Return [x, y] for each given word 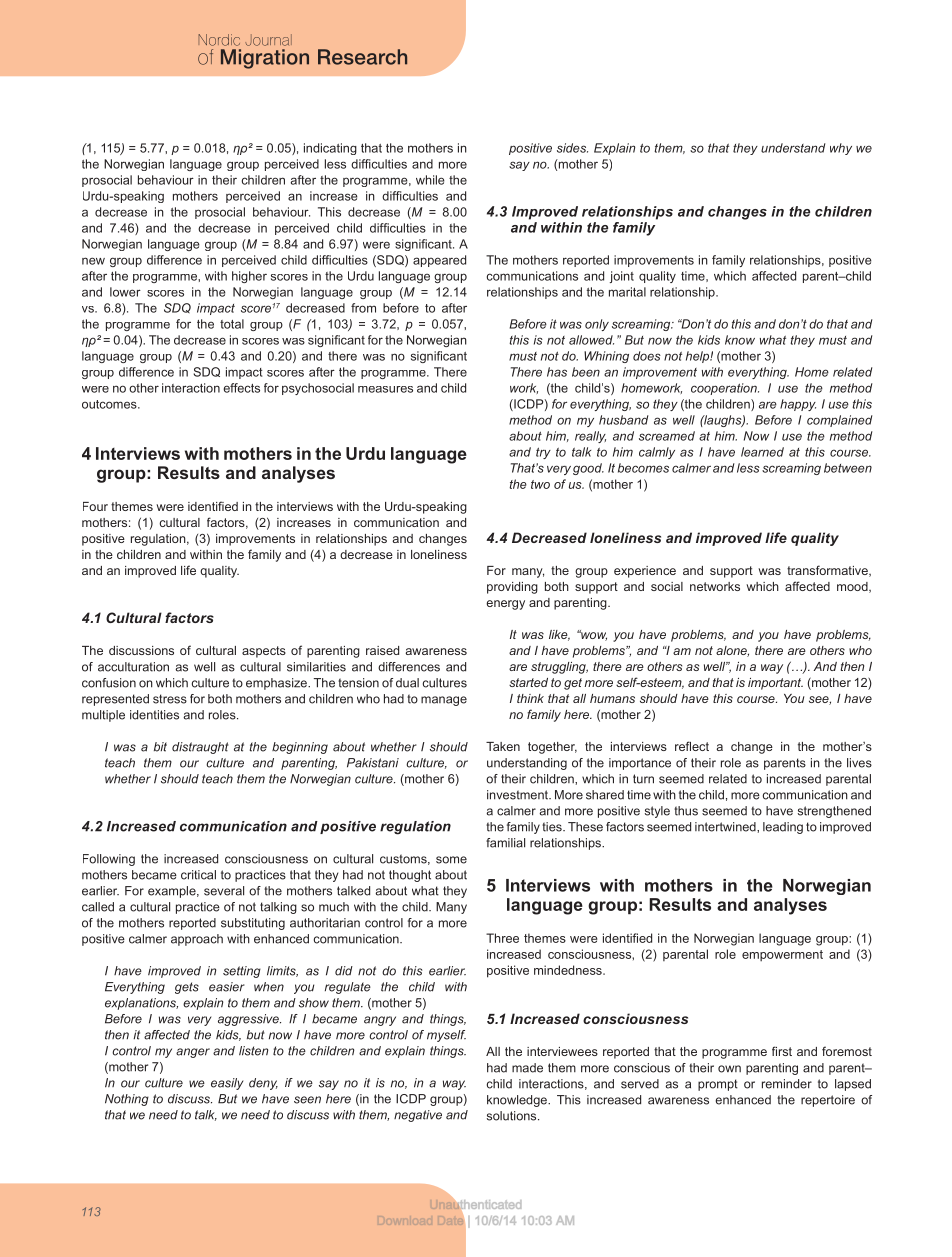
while [430, 180]
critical [198, 875]
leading [783, 828]
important [775, 684]
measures [385, 389]
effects [241, 388]
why [841, 149]
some [451, 860]
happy [798, 405]
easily [227, 1084]
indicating [330, 149]
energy [505, 605]
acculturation [133, 667]
